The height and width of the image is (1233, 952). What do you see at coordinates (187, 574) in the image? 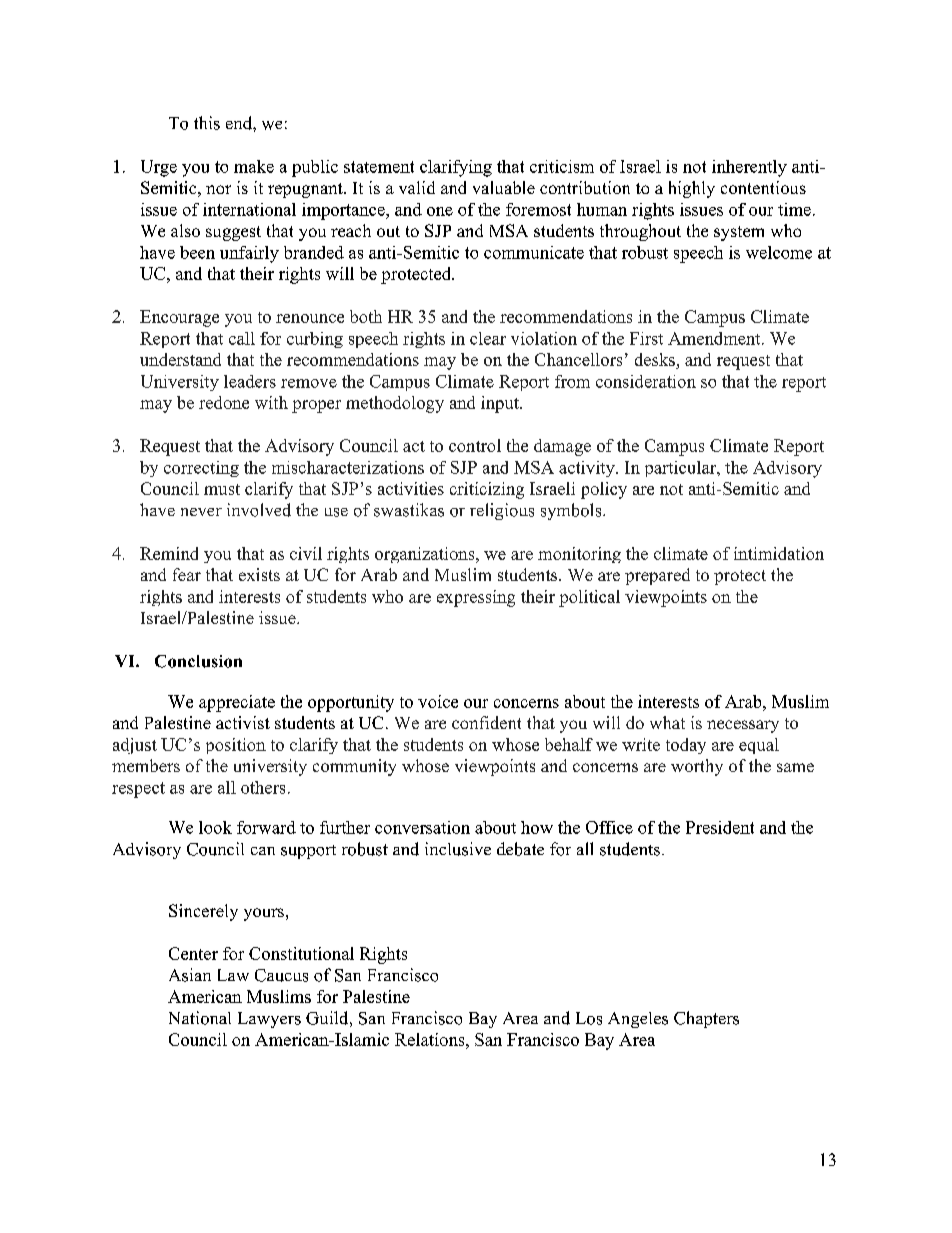
I see `fear` at bounding box center [187, 574].
